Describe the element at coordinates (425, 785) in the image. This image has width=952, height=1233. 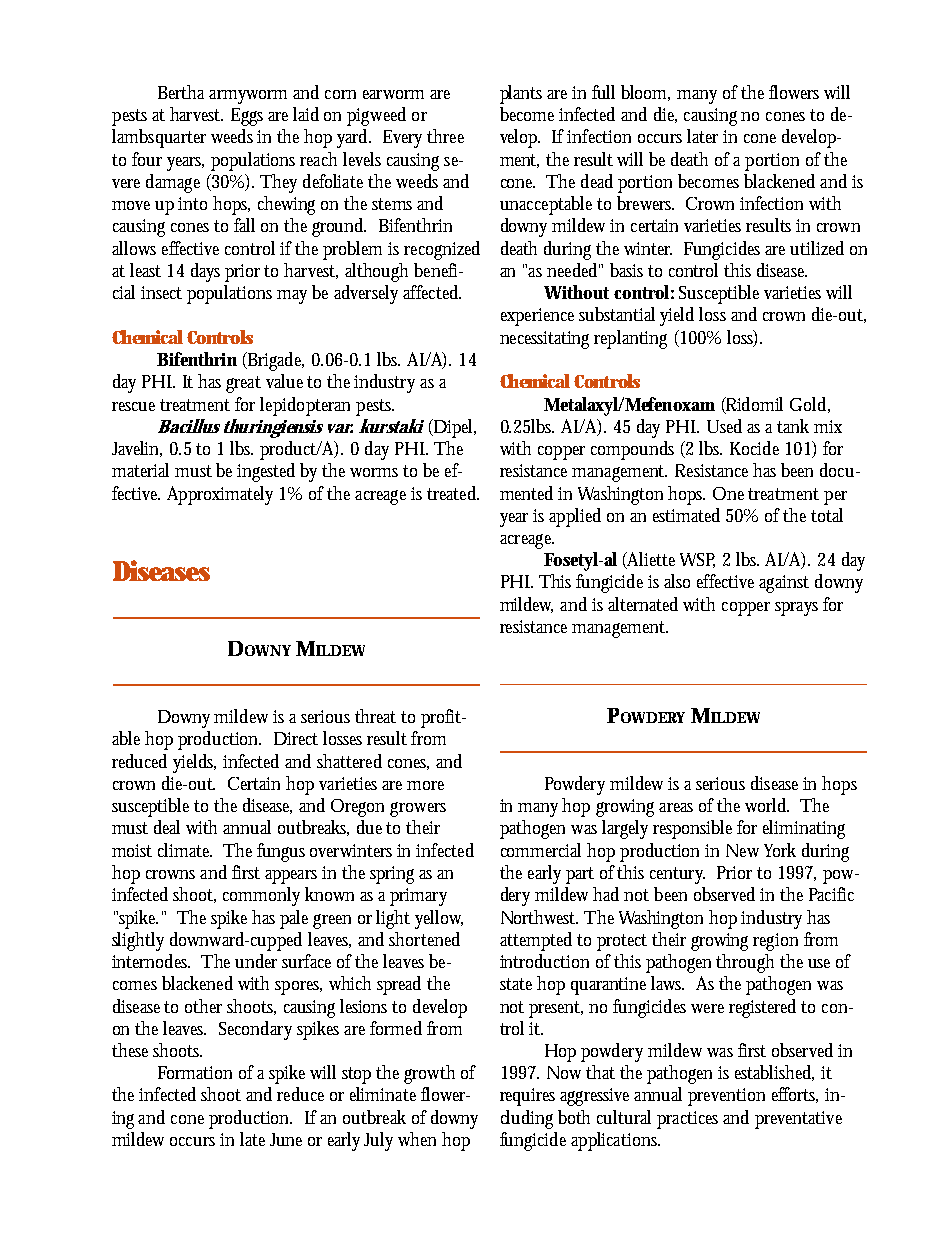
I see `more` at that location.
